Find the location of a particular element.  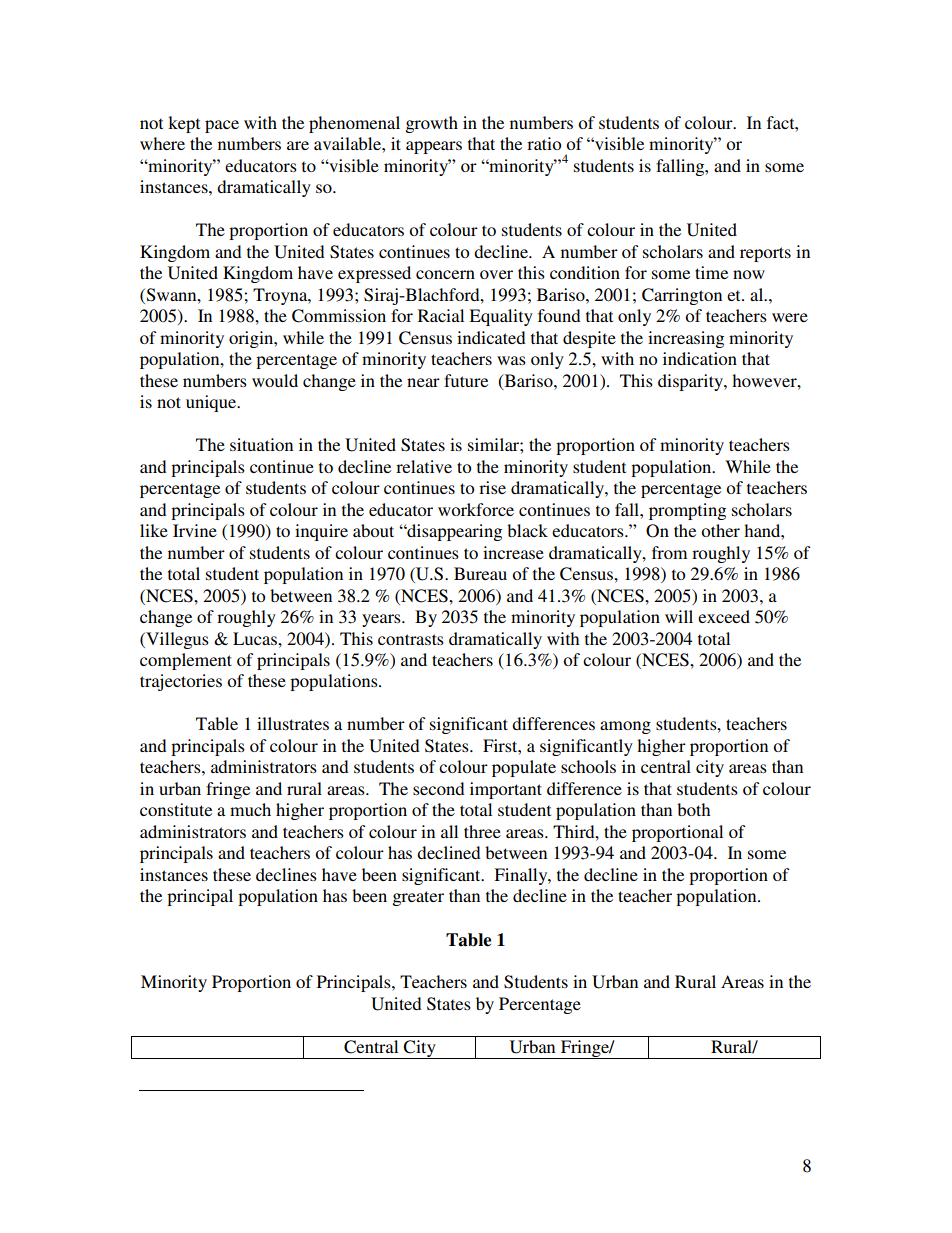

Irvine is located at coordinates (195, 530).
